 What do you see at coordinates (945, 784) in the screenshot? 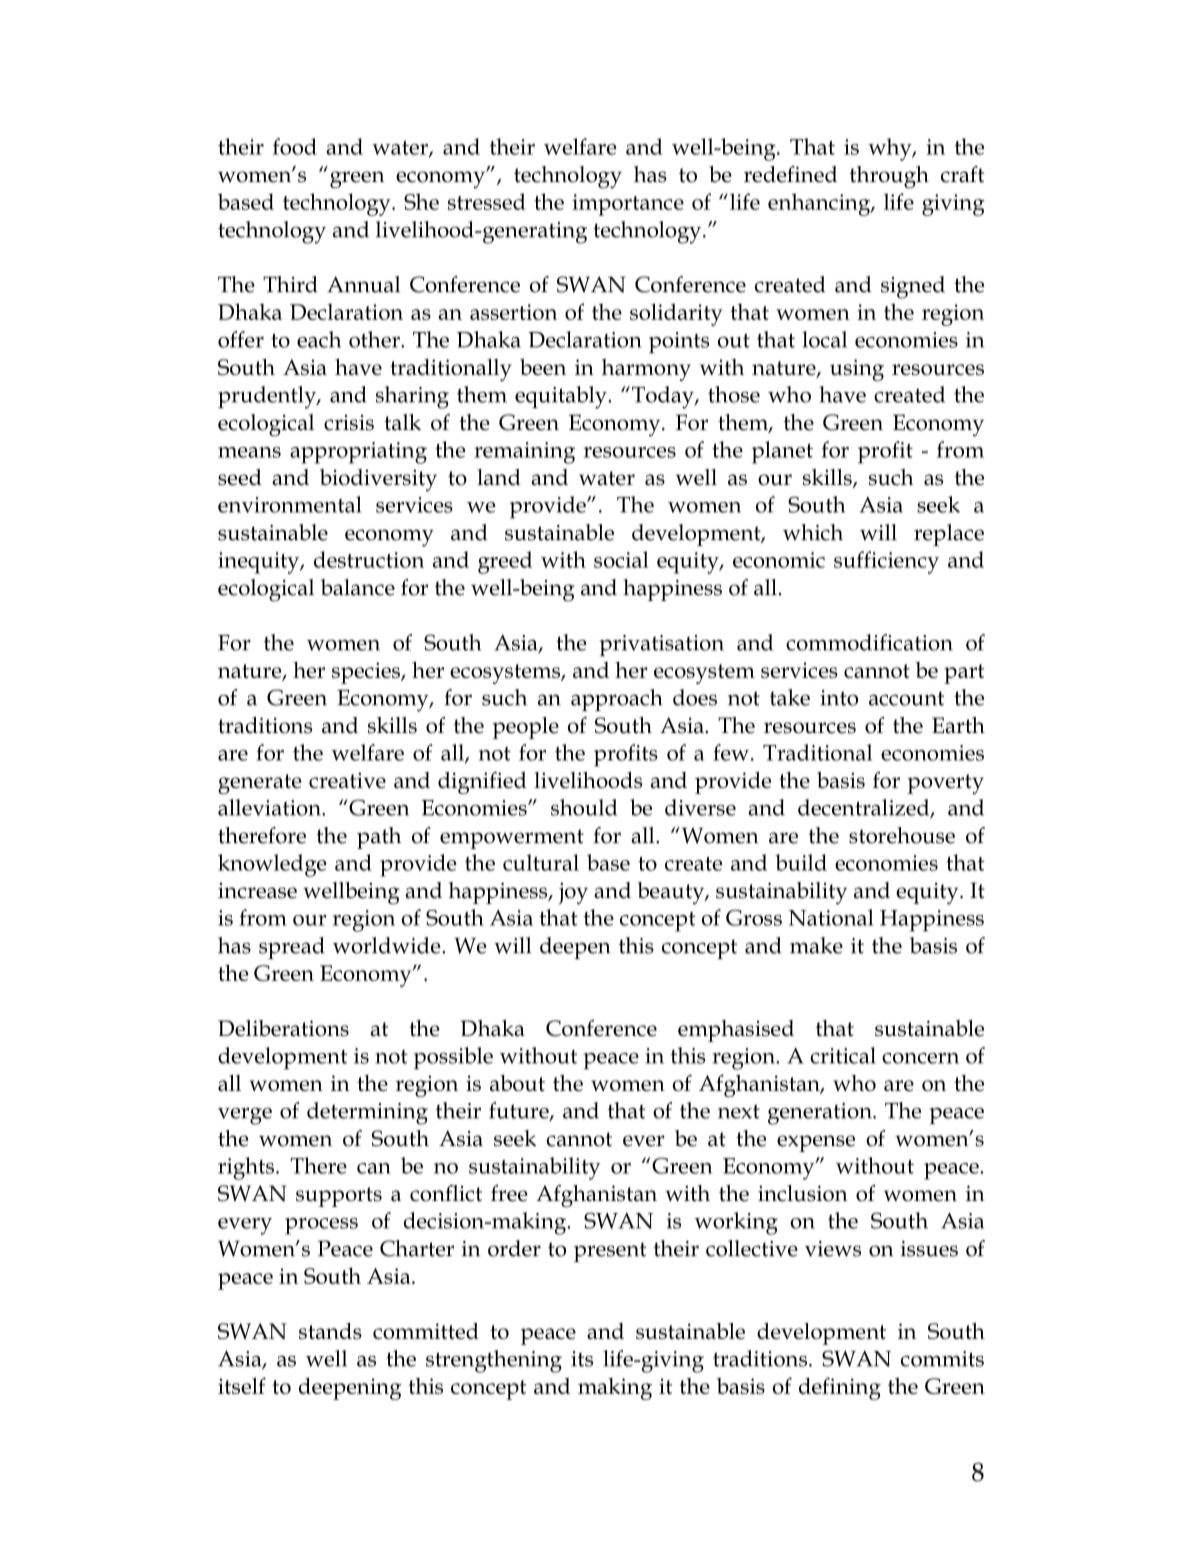
I see `poverty` at bounding box center [945, 784].
